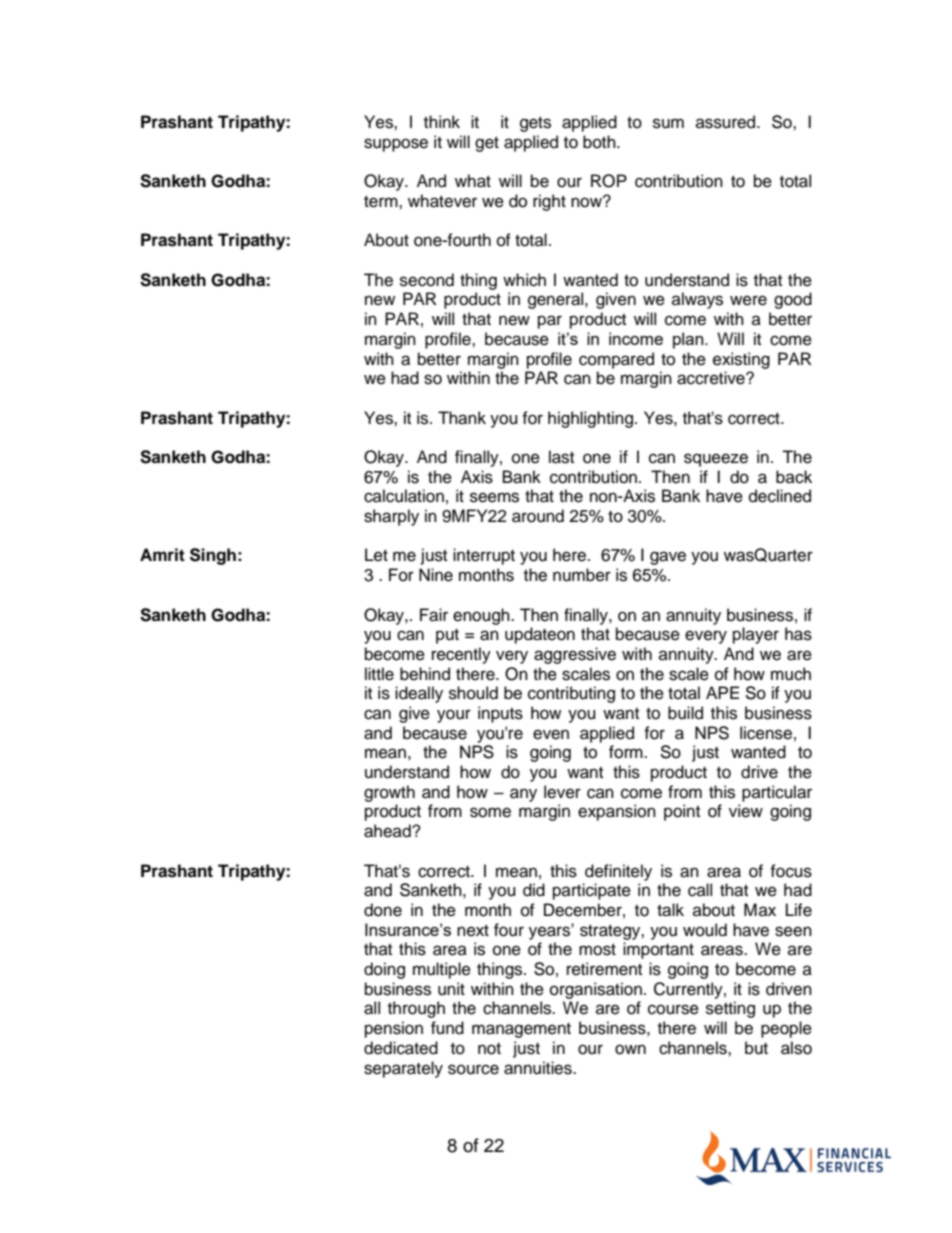 The image size is (952, 1233). What do you see at coordinates (396, 145) in the document?
I see `suppose` at bounding box center [396, 145].
